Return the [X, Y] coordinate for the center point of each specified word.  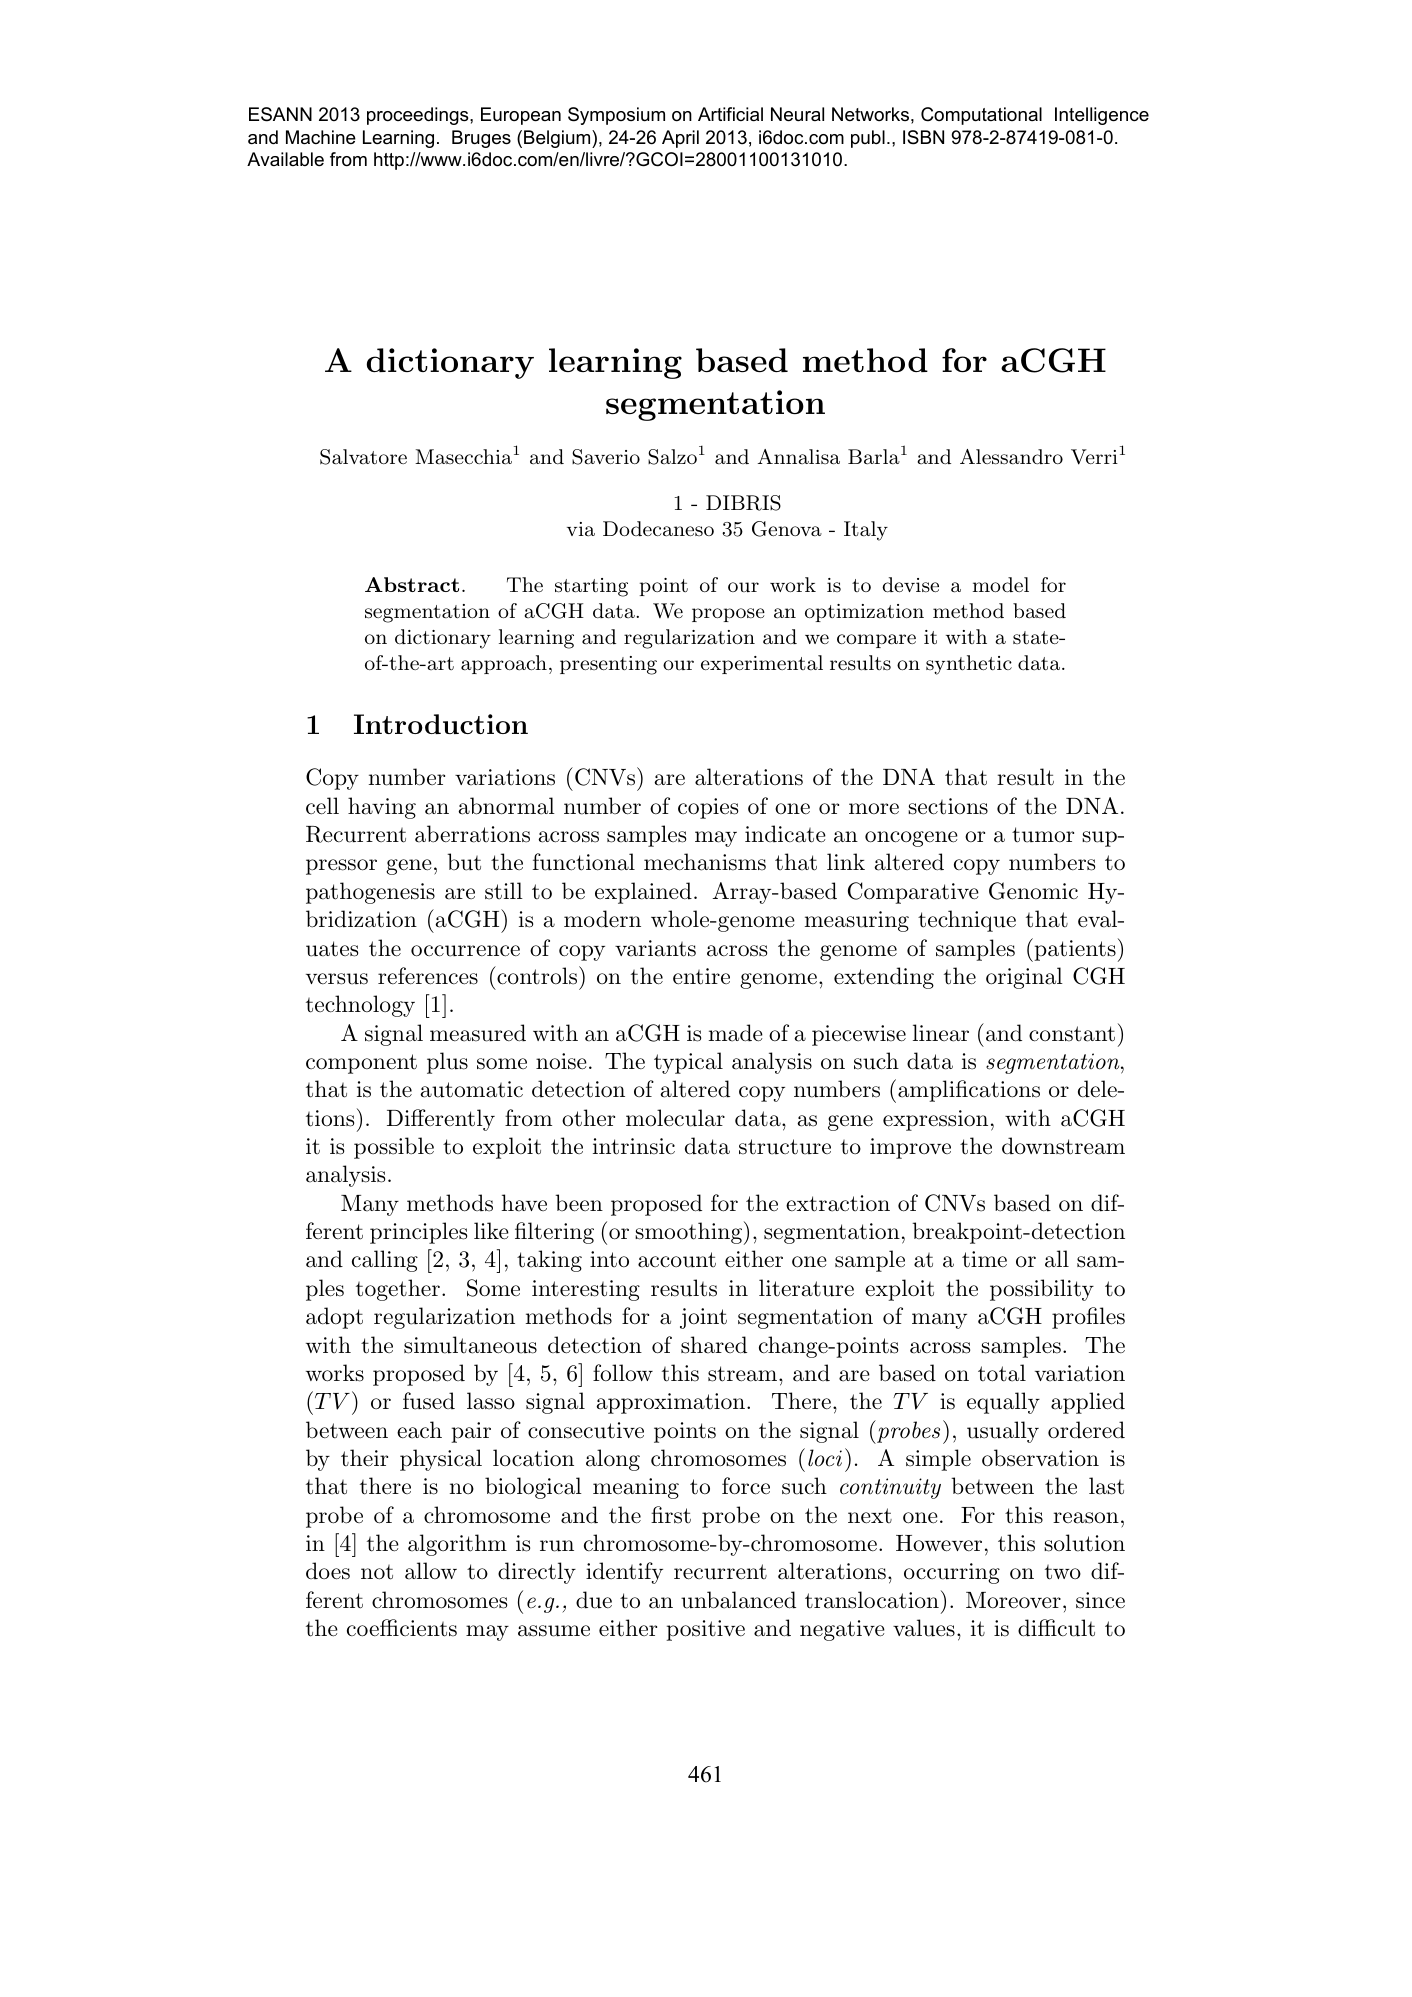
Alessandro [1011, 457]
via [581, 529]
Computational [981, 116]
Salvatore [363, 457]
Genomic [1033, 891]
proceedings [419, 116]
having [382, 808]
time [984, 1259]
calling [385, 1261]
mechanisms [705, 862]
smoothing [688, 1233]
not [377, 1572]
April [680, 139]
